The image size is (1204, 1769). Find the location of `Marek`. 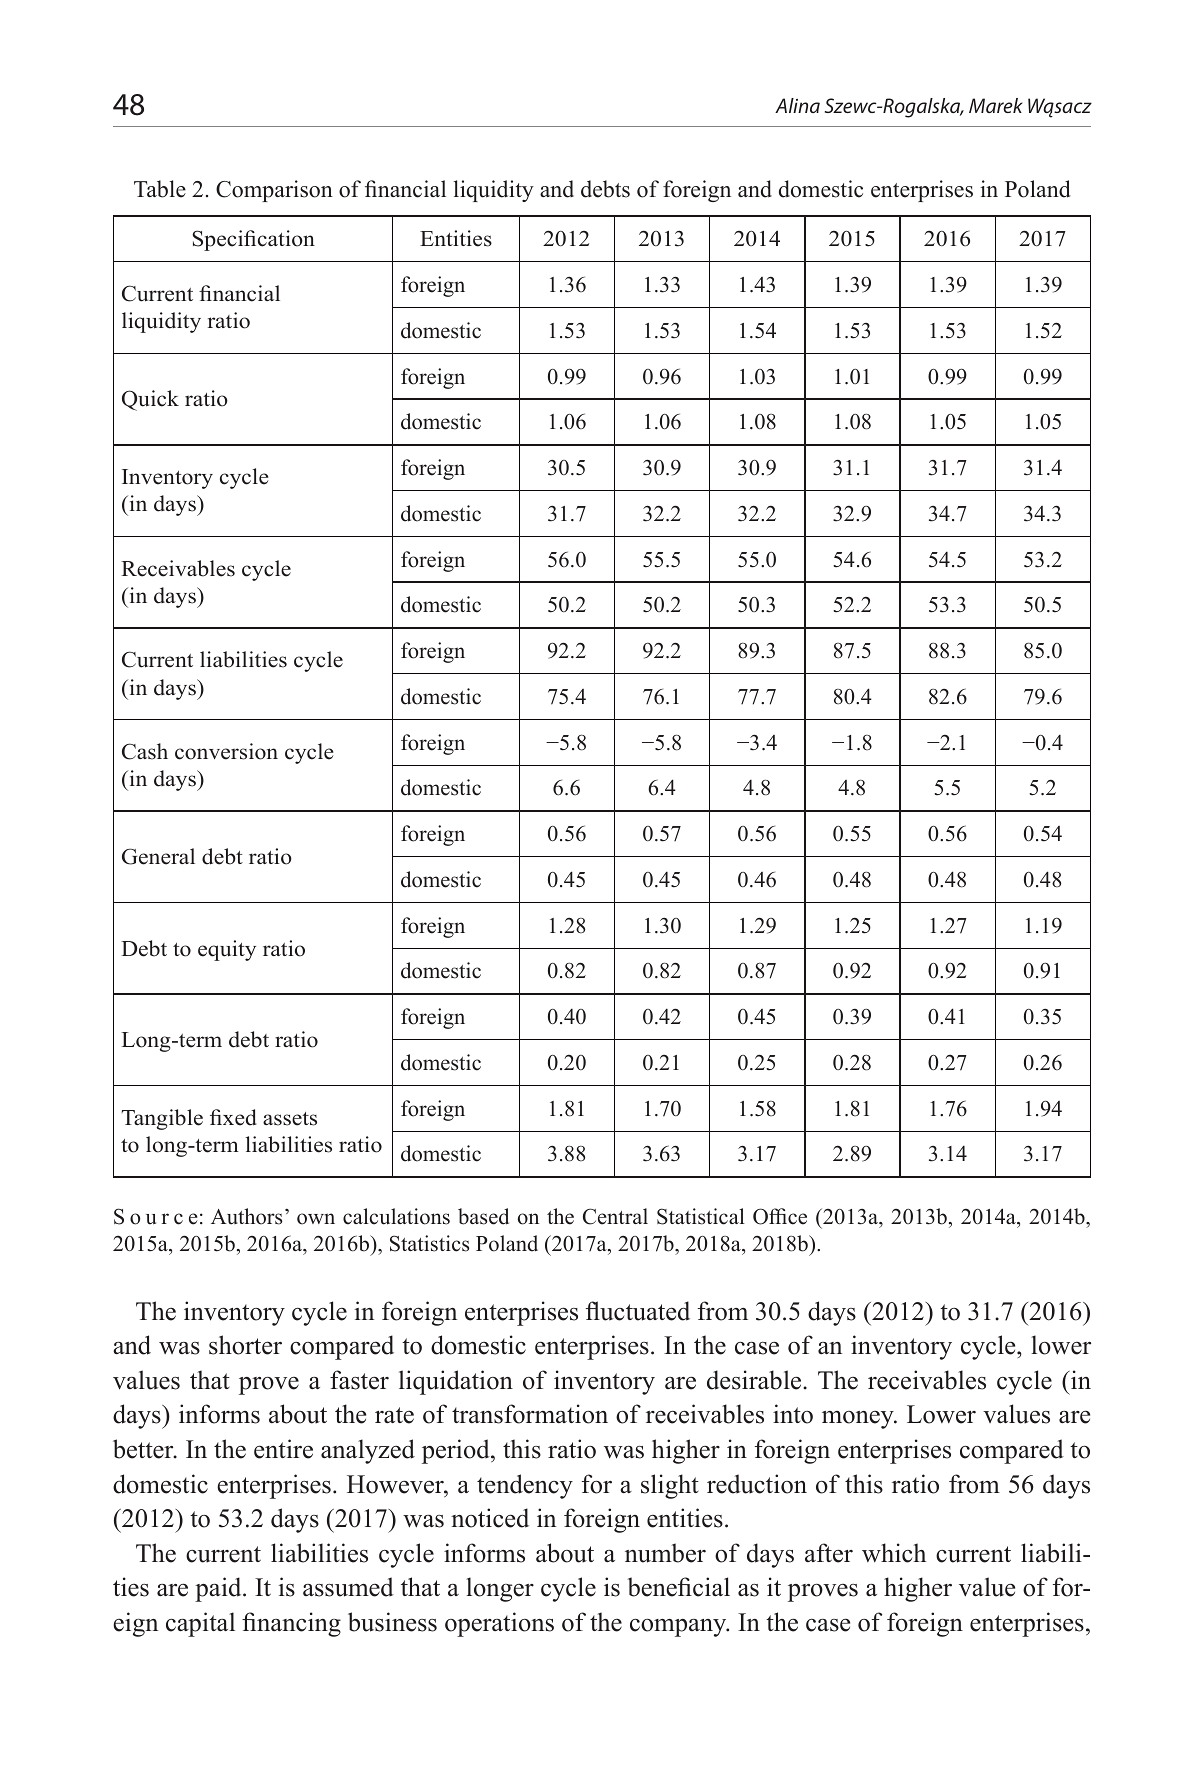

Marek is located at coordinates (996, 105).
